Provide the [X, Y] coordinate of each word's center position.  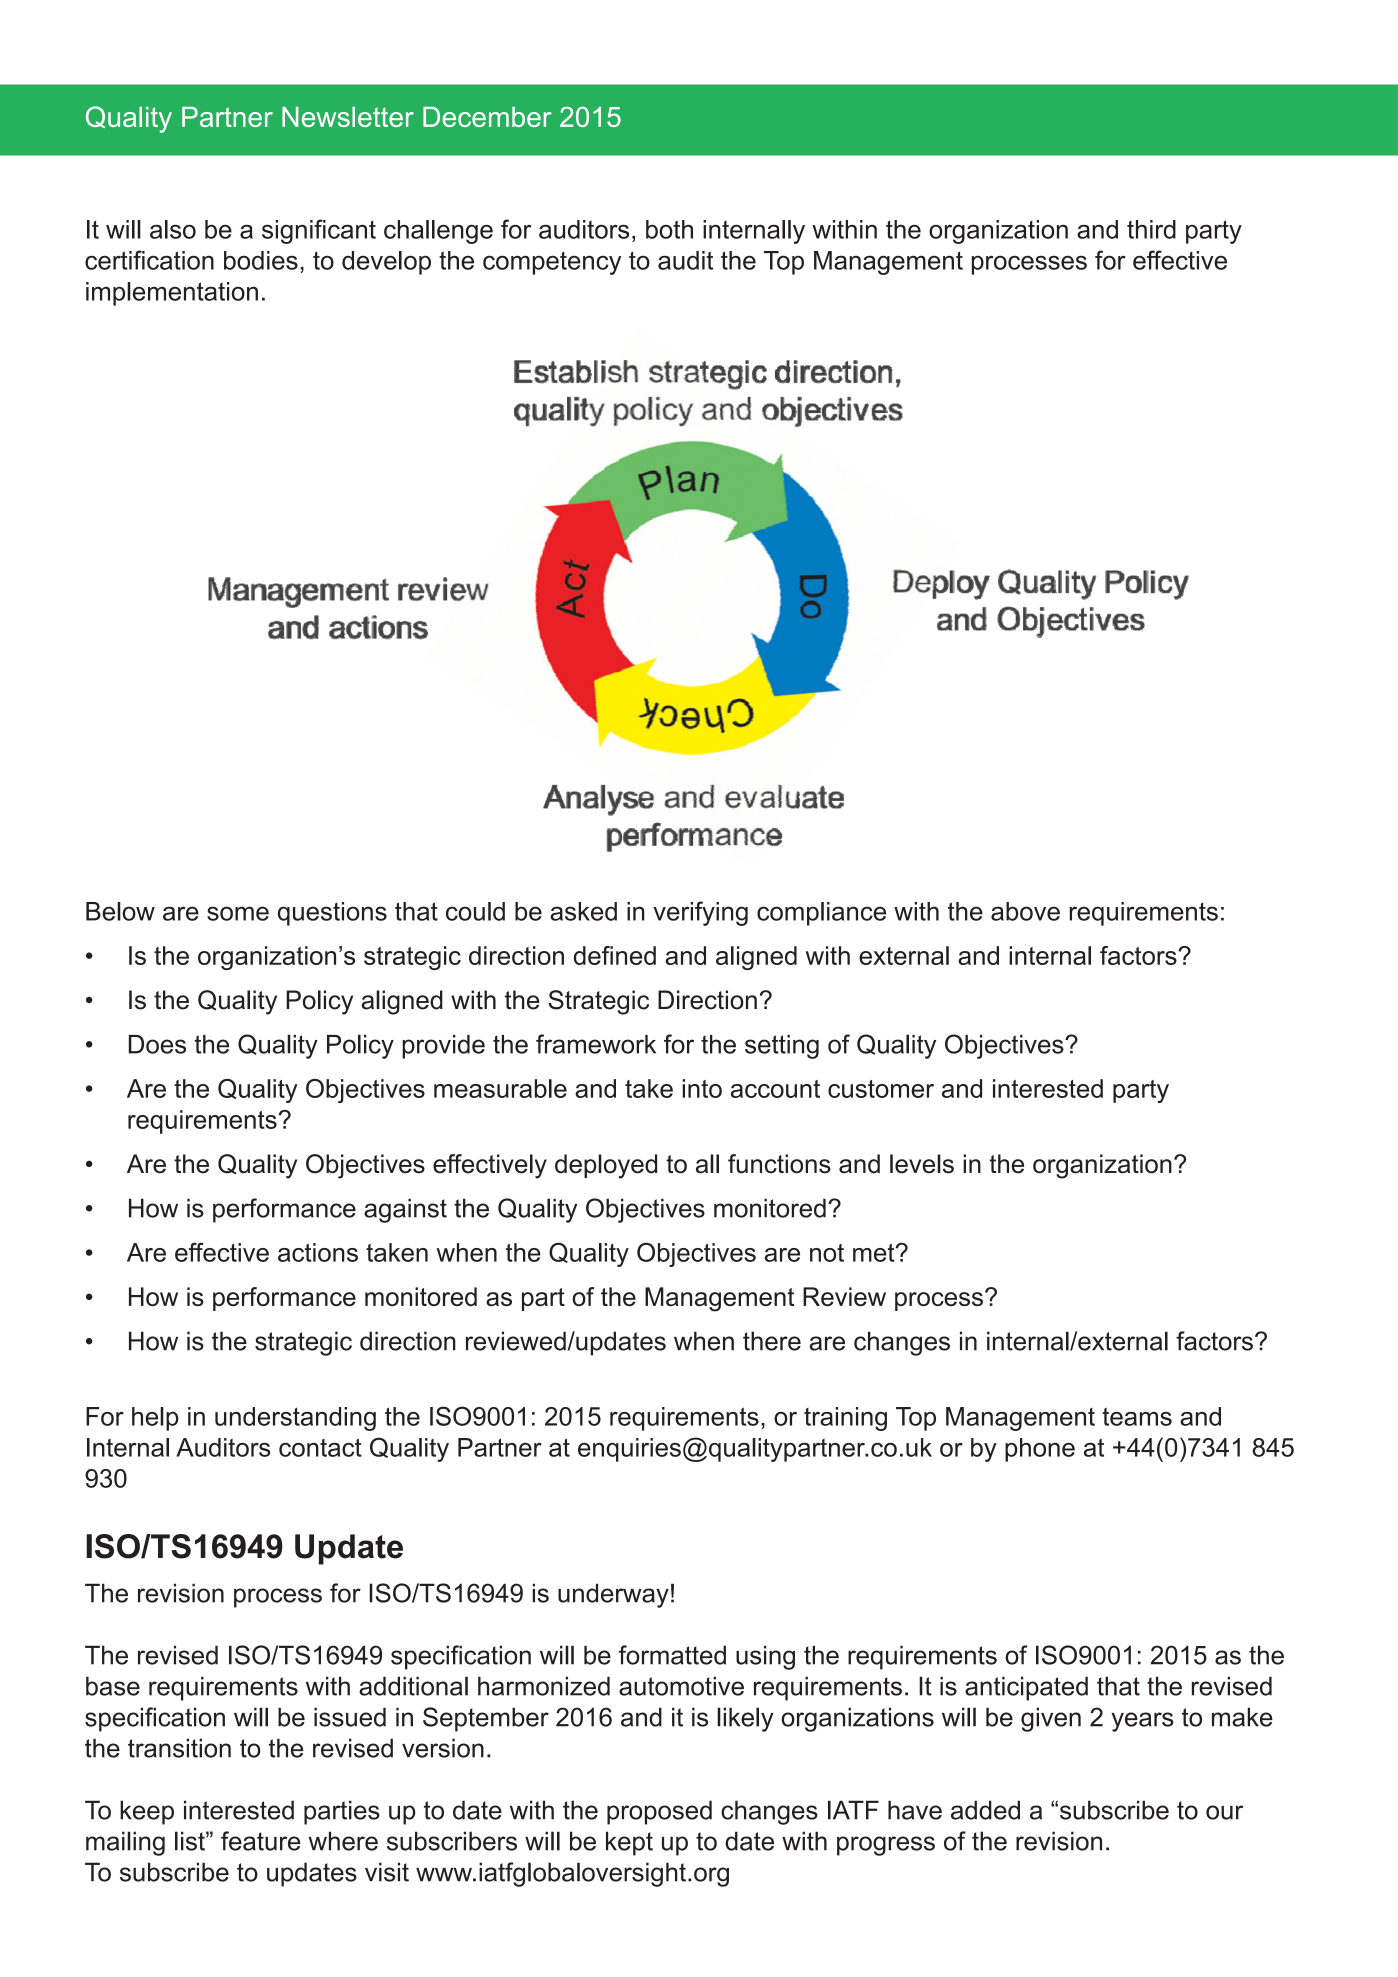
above [1025, 911]
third [1151, 229]
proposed [659, 1812]
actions [318, 1252]
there [772, 1341]
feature [261, 1841]
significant [319, 231]
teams [1137, 1416]
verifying [700, 913]
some [238, 913]
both [669, 229]
